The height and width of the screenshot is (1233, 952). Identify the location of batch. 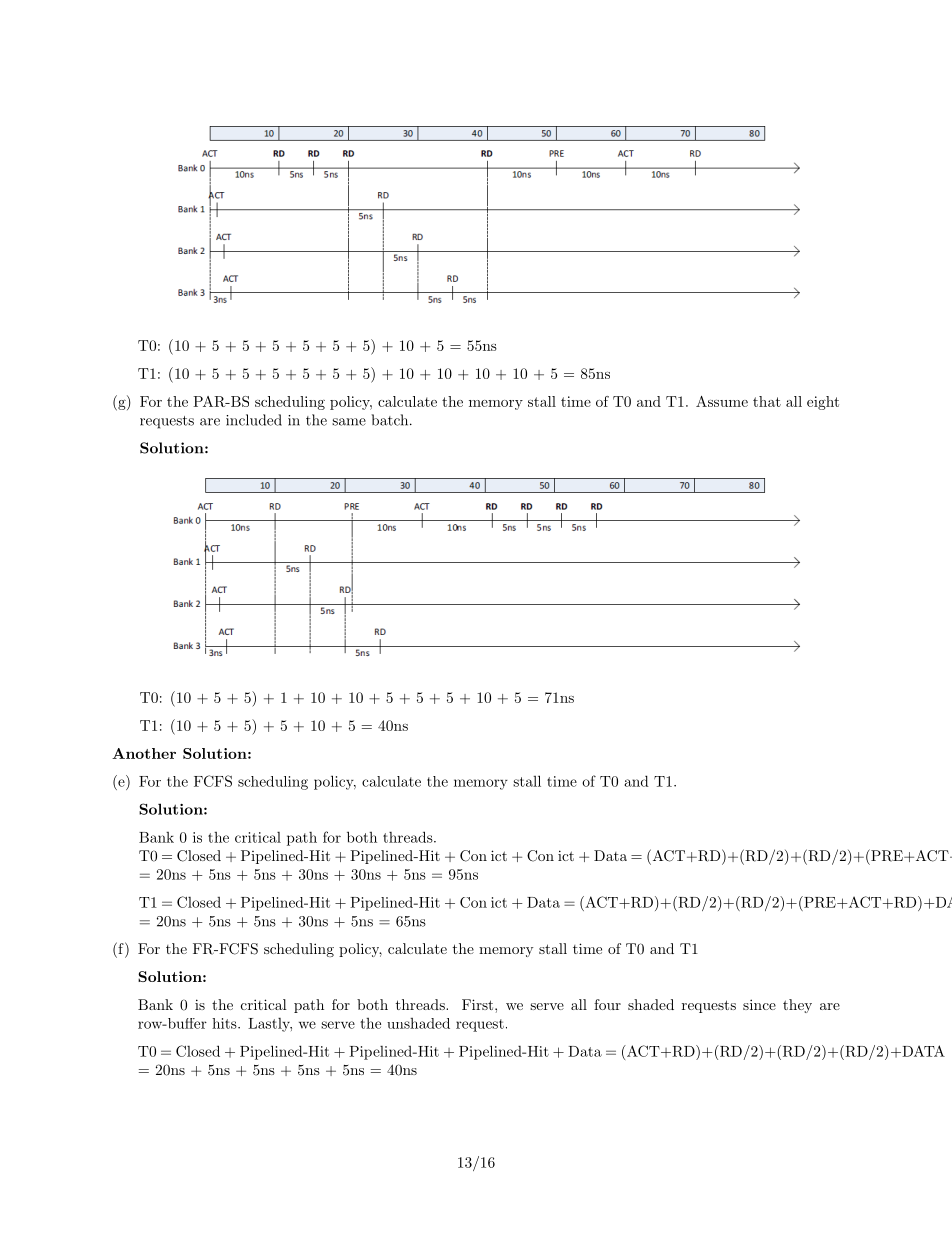
(389, 420).
